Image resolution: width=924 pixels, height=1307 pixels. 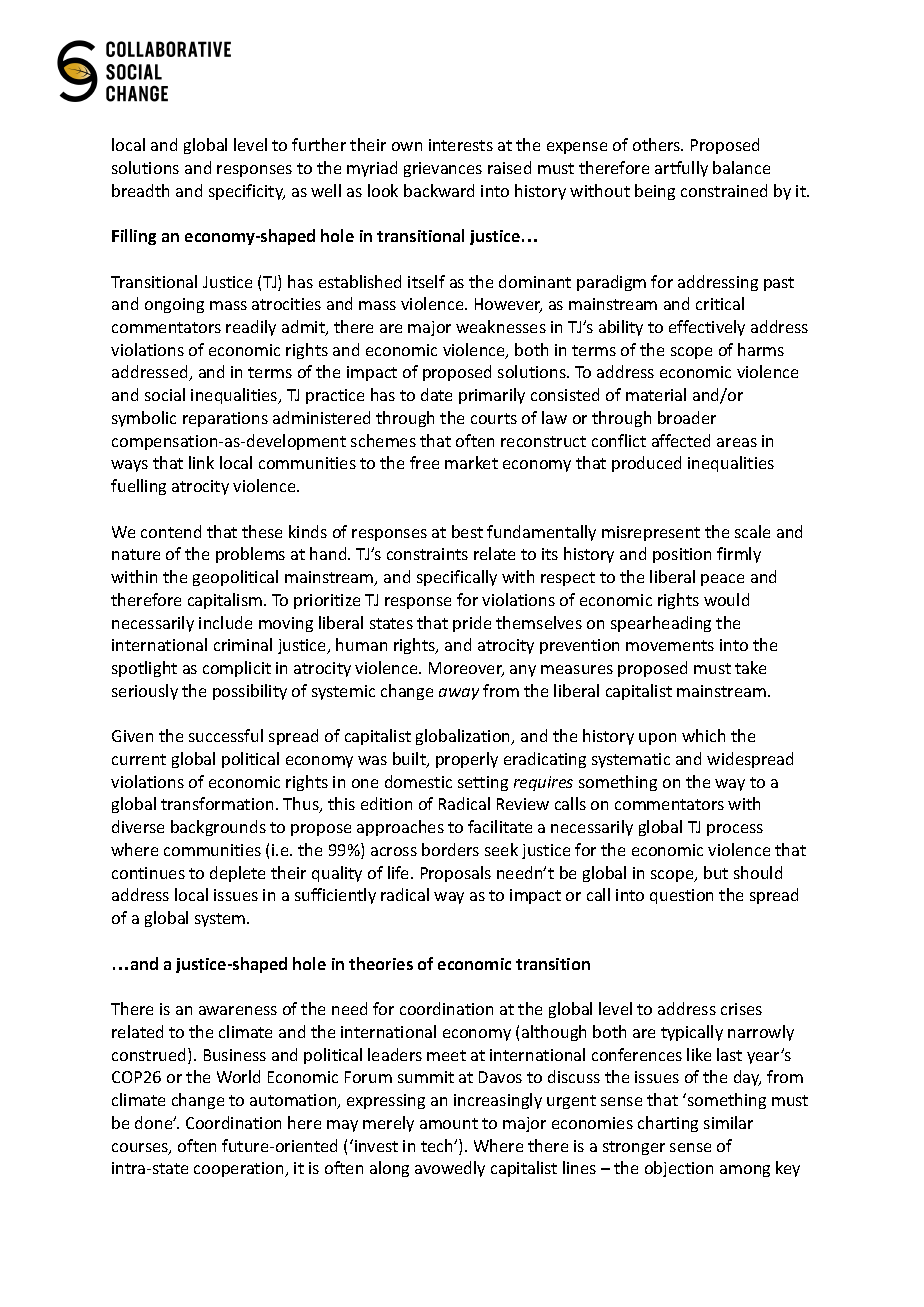 What do you see at coordinates (165, 394) in the screenshot?
I see `social` at bounding box center [165, 394].
